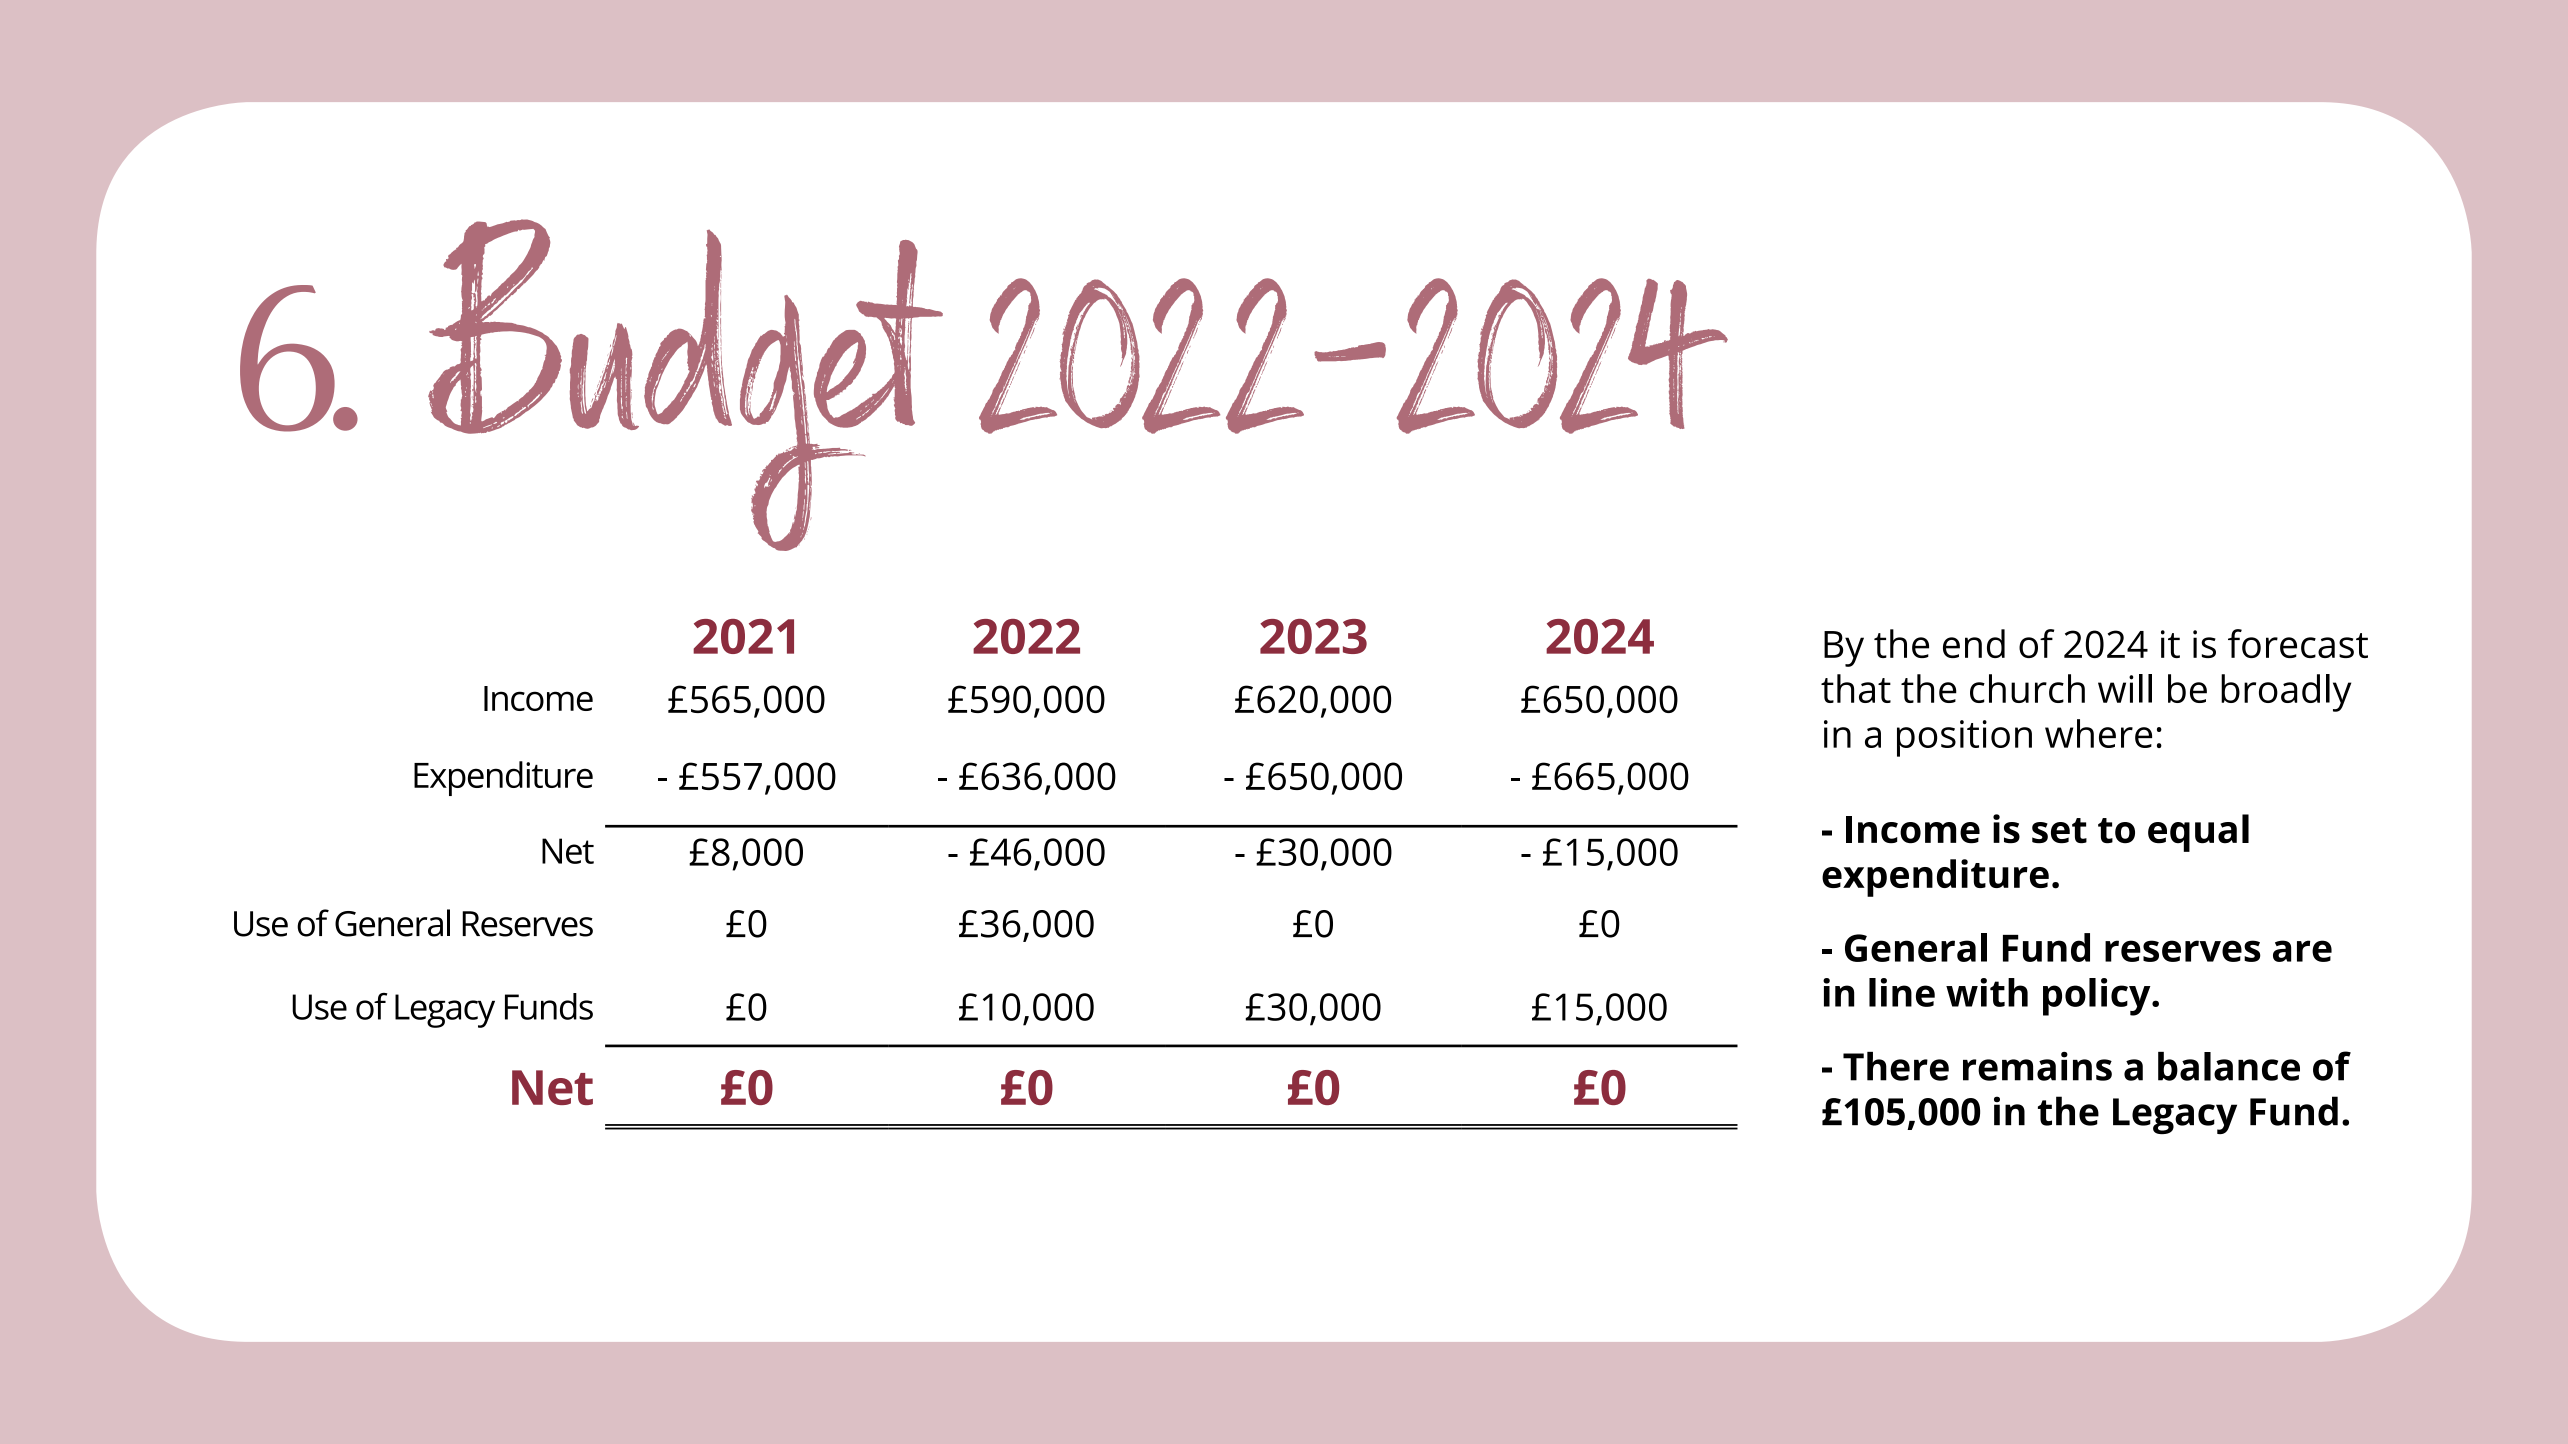 This image has height=1444, width=2568. Describe the element at coordinates (2298, 643) in the image. I see `forecast` at that location.
